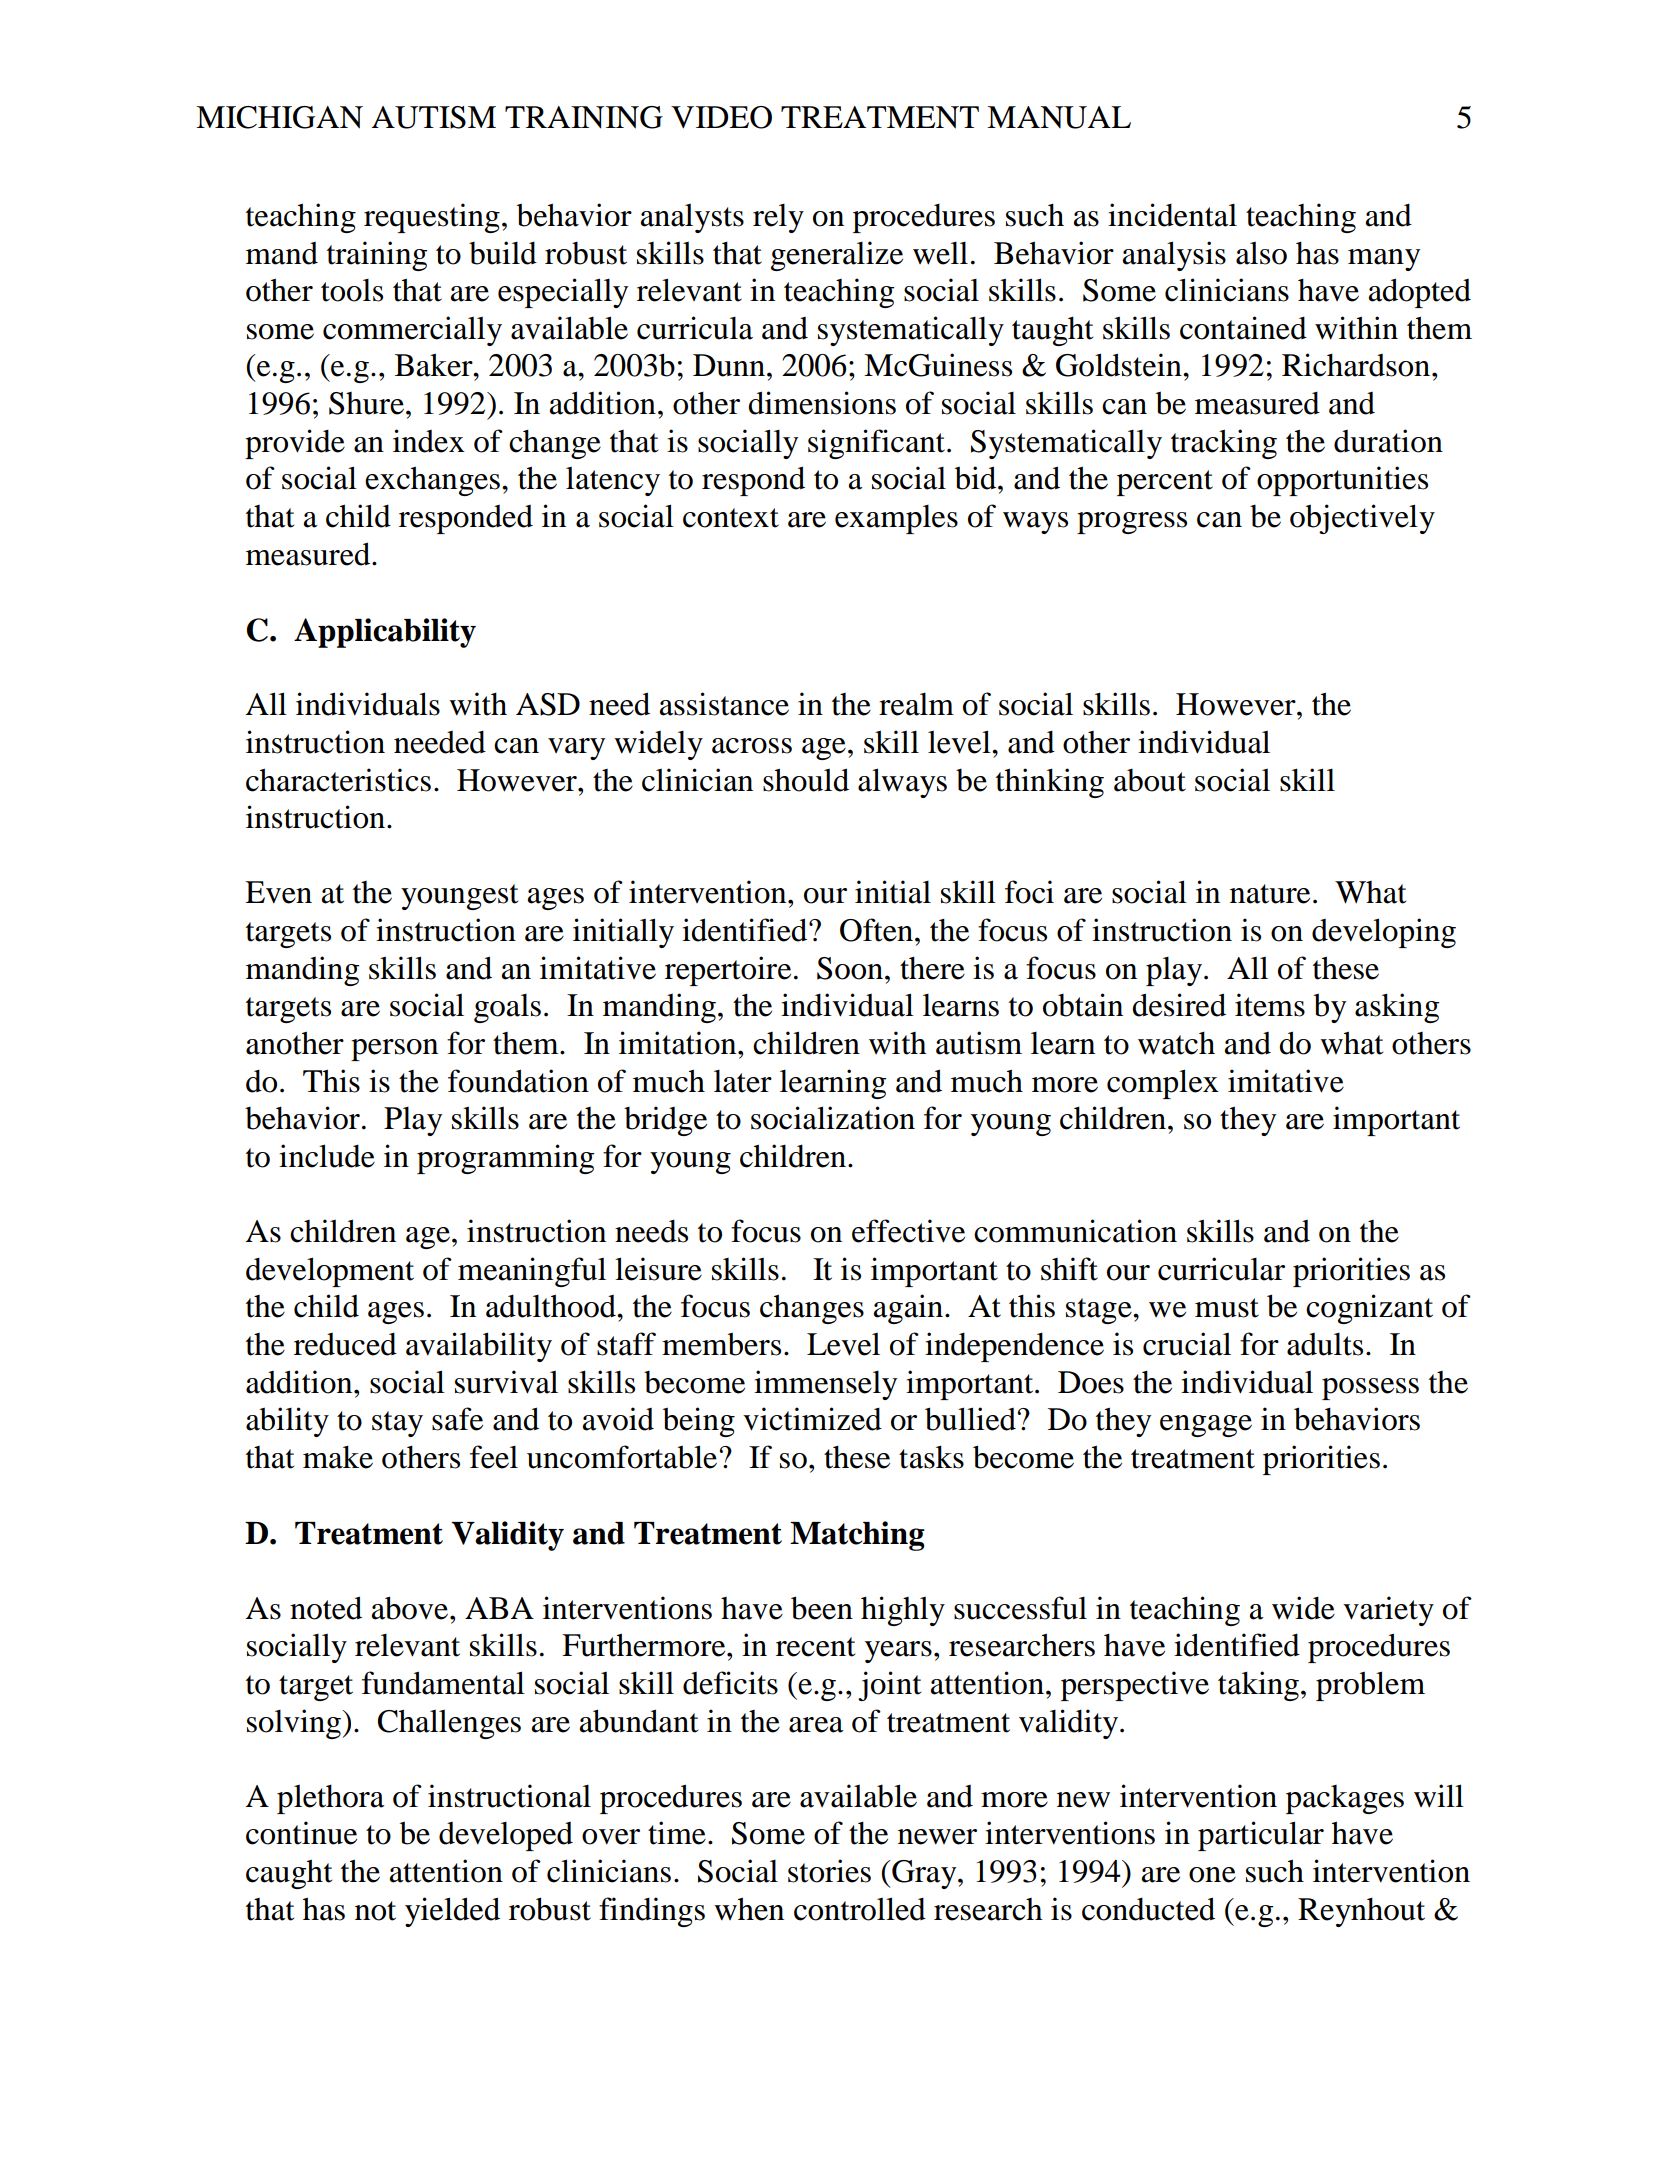  What do you see at coordinates (394, 1050) in the document?
I see `person` at bounding box center [394, 1050].
